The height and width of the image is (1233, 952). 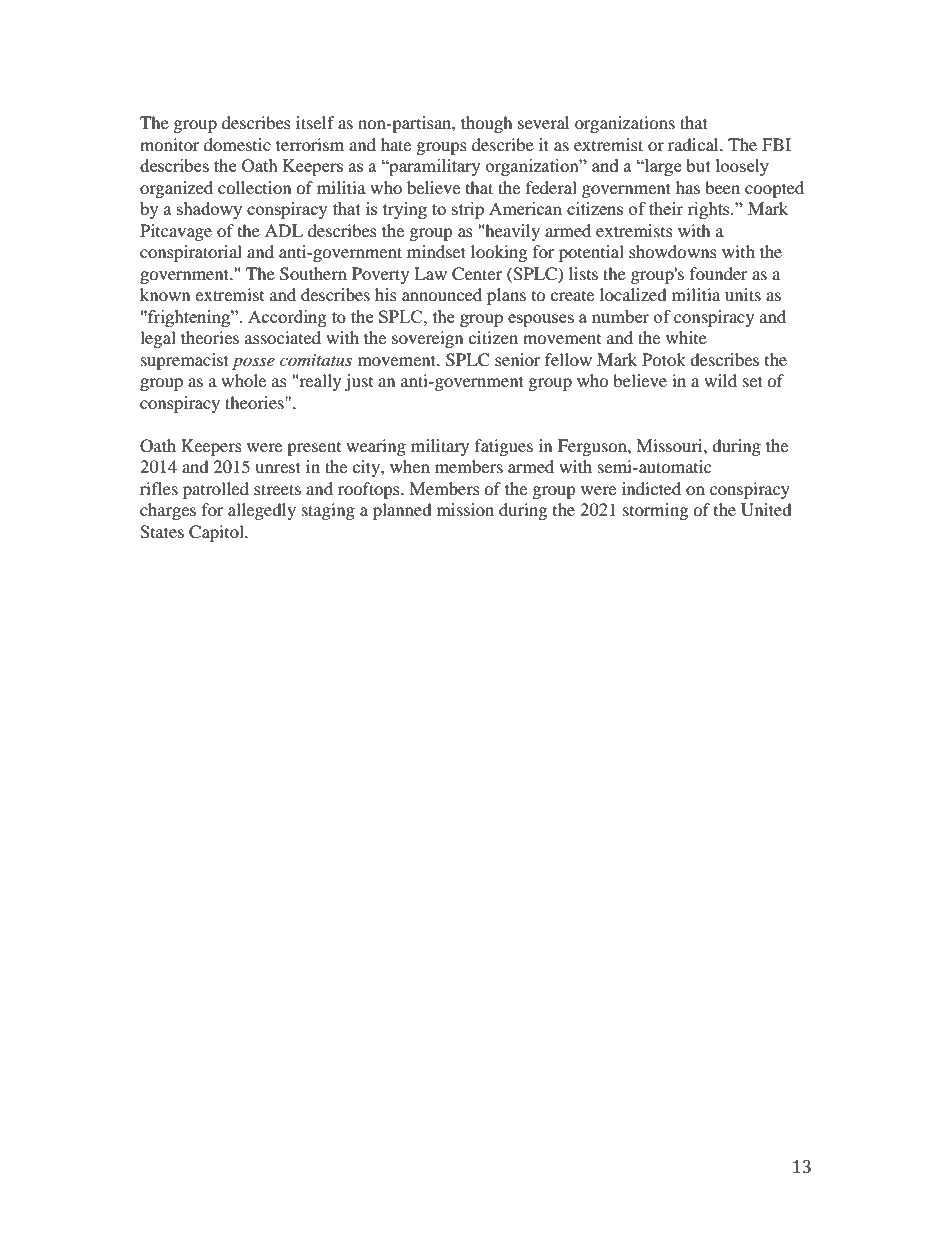 I want to click on radical, so click(x=694, y=144).
